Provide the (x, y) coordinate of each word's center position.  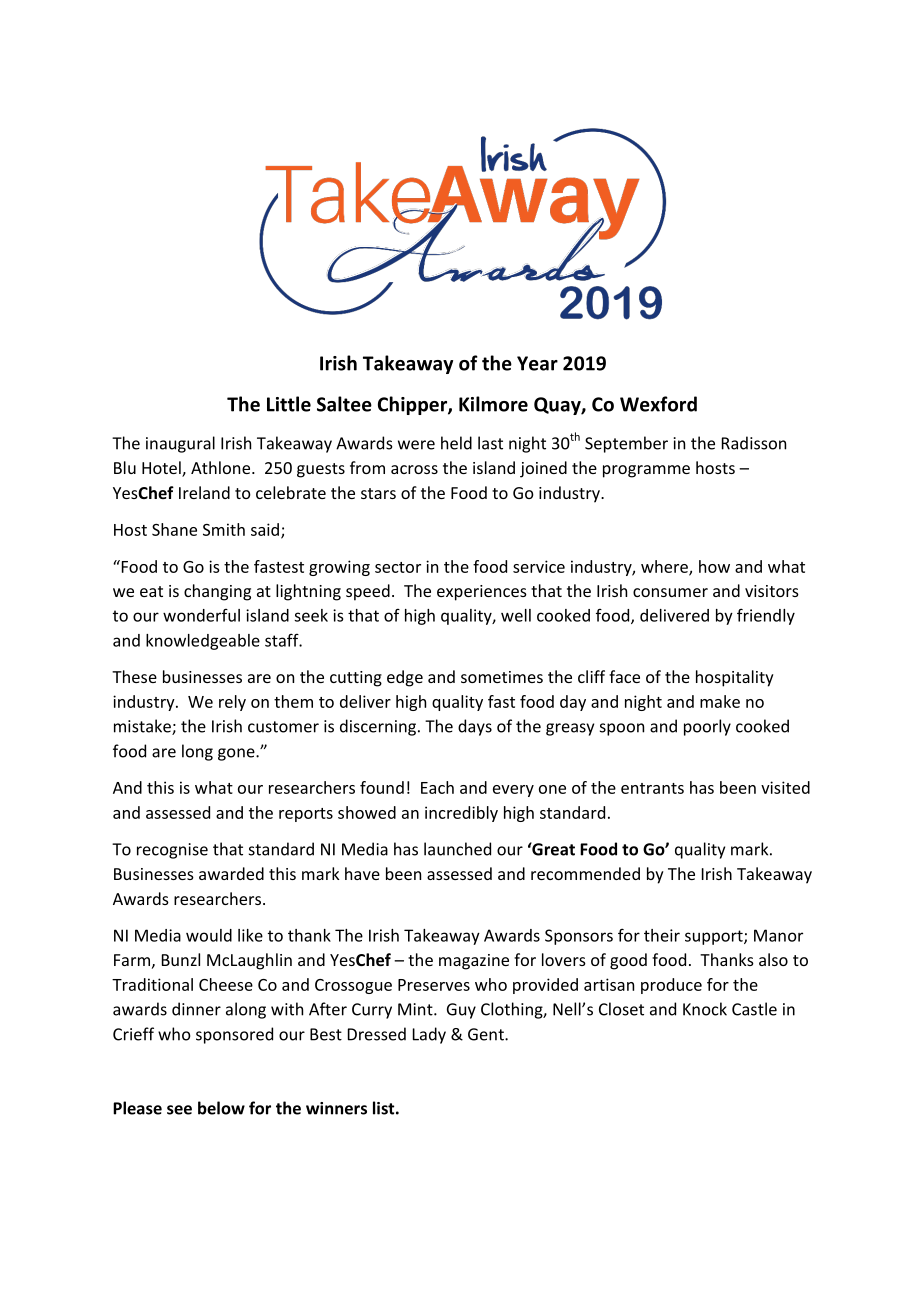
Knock (705, 1009)
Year (537, 363)
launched (457, 849)
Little (289, 404)
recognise (172, 851)
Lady (429, 1035)
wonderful (201, 615)
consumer (670, 592)
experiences (482, 593)
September (626, 444)
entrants (652, 788)
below (221, 1108)
